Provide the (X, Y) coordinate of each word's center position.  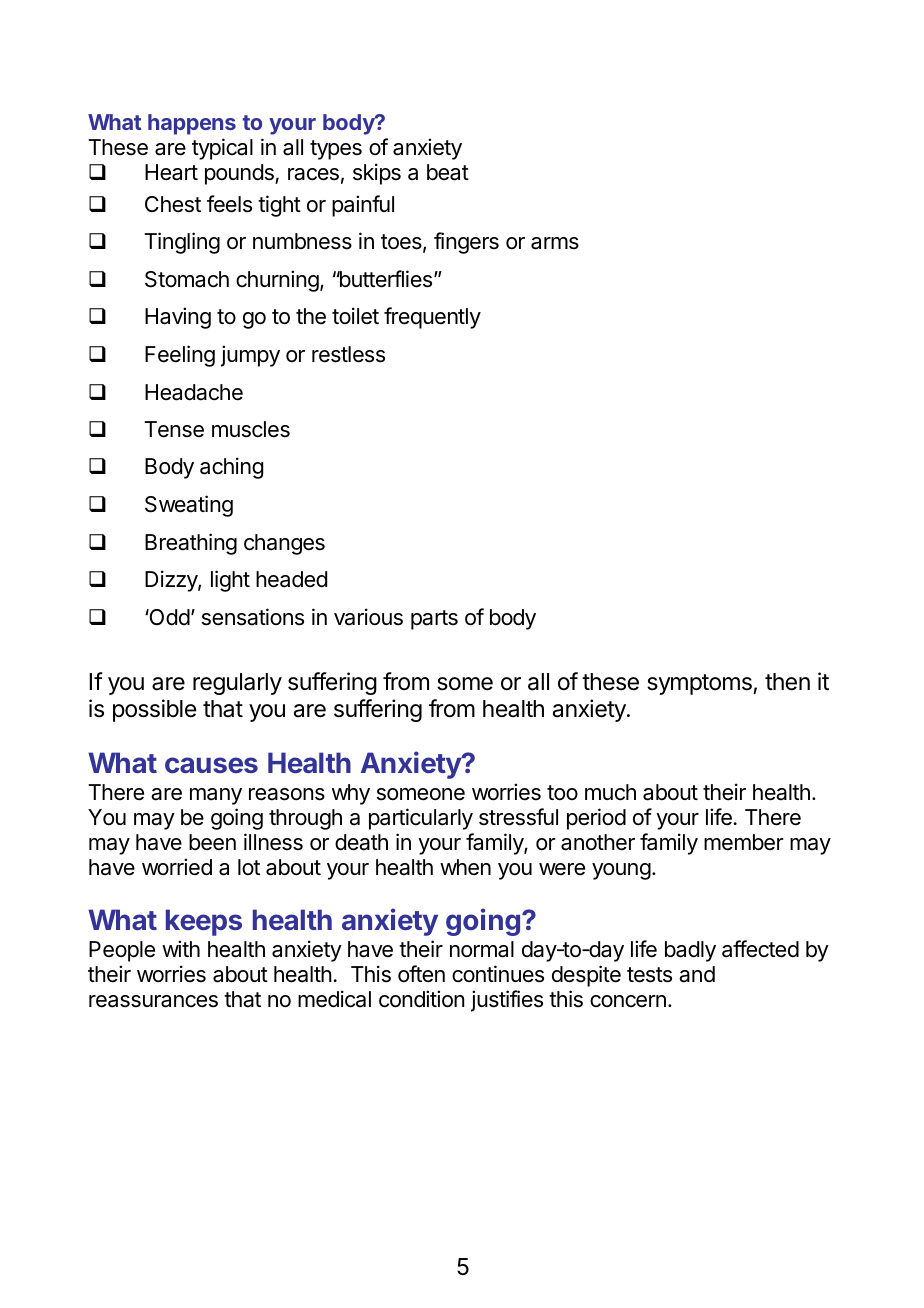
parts (434, 620)
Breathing (191, 544)
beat (448, 172)
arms (555, 243)
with (181, 948)
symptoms (700, 684)
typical (222, 149)
